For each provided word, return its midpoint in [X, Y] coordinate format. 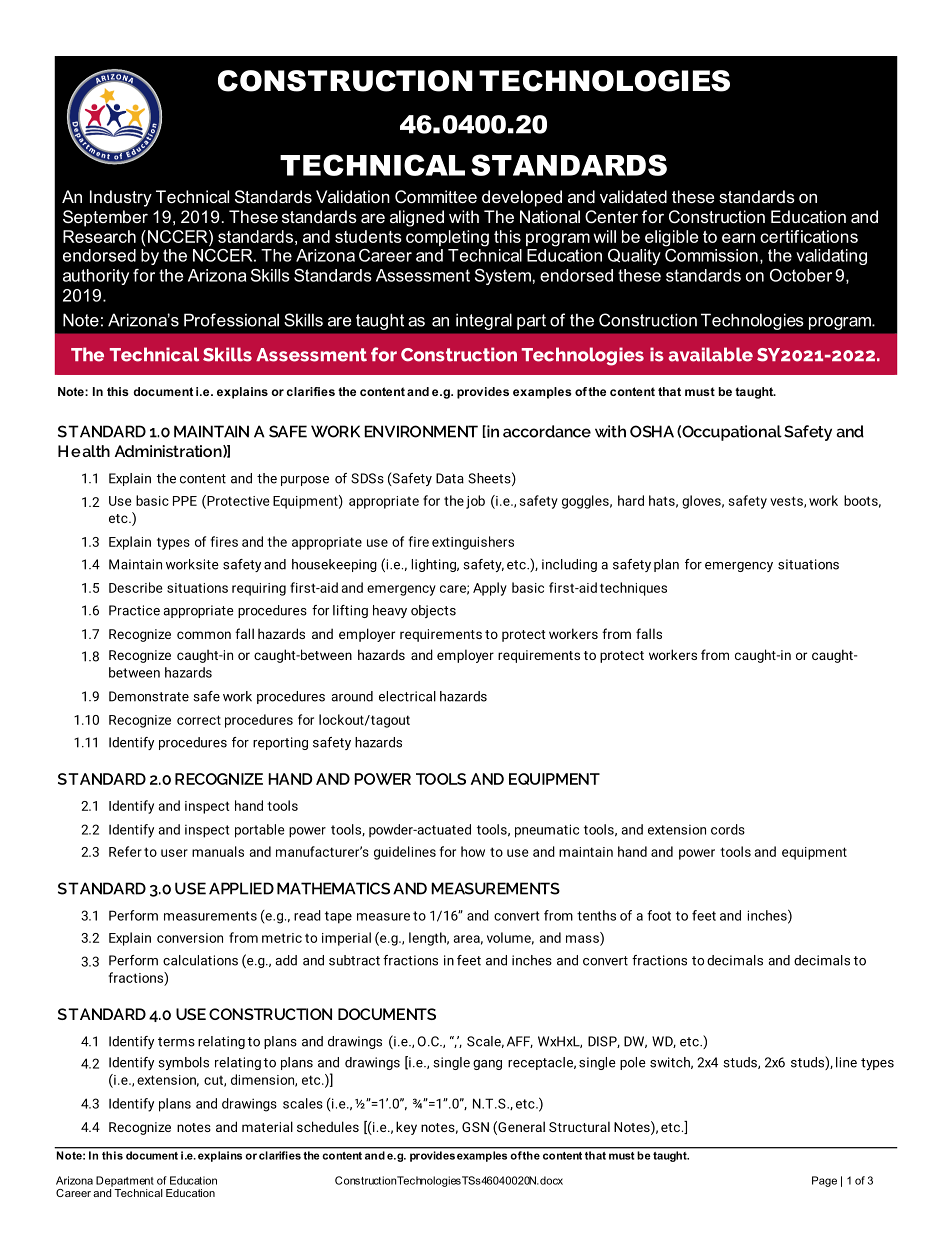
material [267, 1126]
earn [738, 238]
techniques [633, 589]
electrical [407, 696]
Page [824, 1181]
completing [447, 238]
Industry [121, 198]
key [406, 1128]
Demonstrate [149, 696]
